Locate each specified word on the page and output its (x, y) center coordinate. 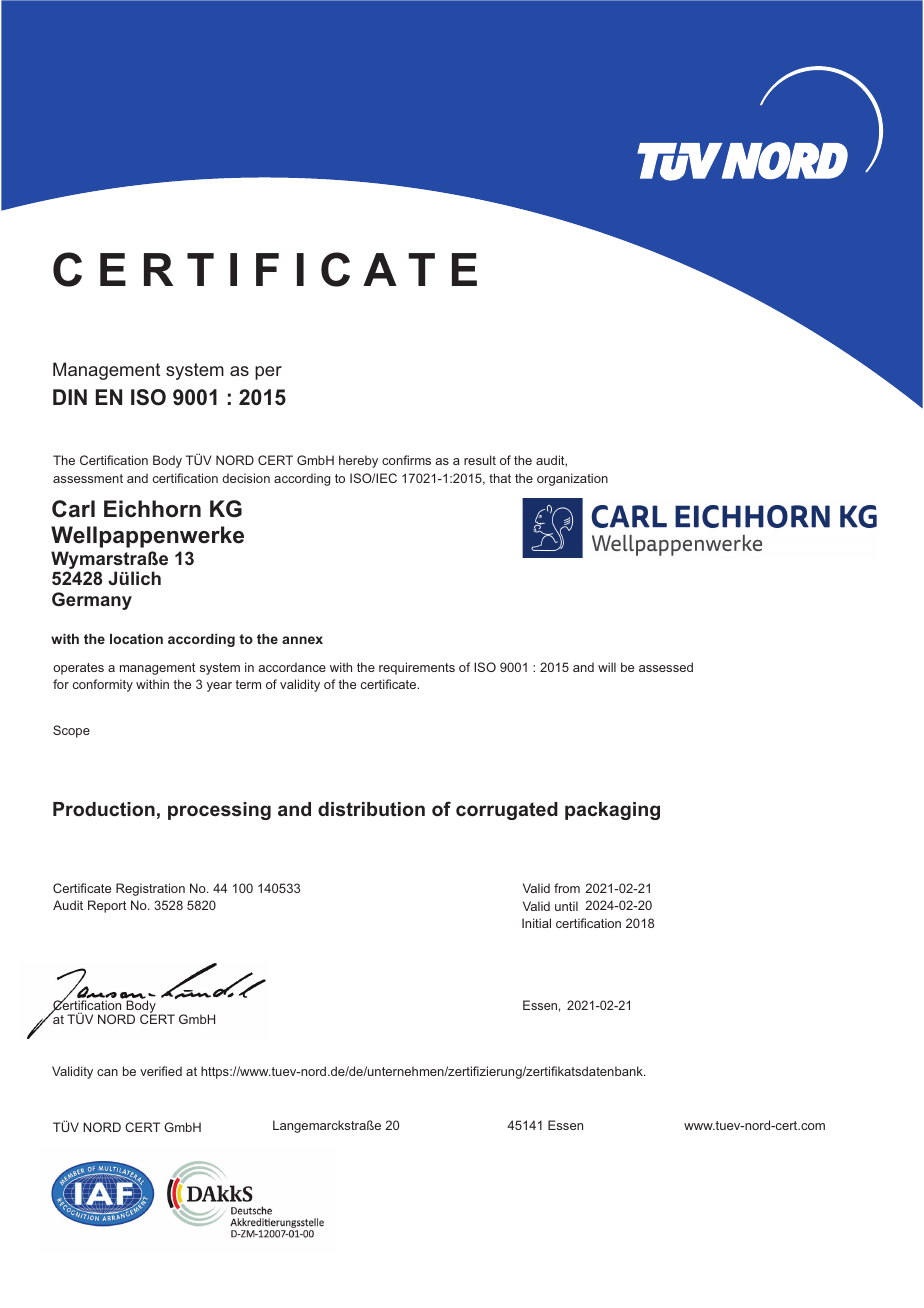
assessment (88, 478)
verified (161, 1071)
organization (572, 479)
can (107, 1072)
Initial (536, 923)
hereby (358, 461)
